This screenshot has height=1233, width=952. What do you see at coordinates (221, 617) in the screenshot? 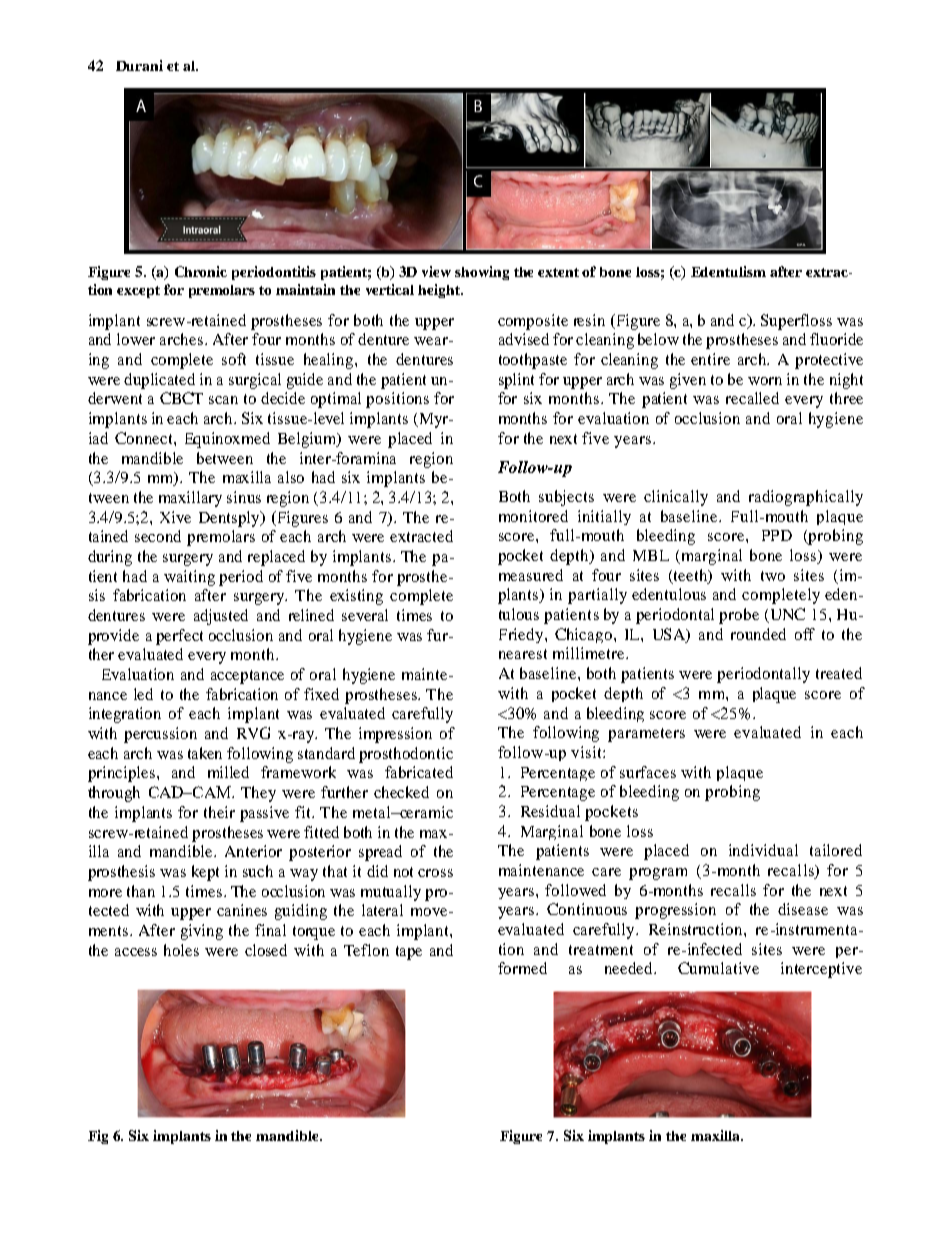
I see `adjusted` at bounding box center [221, 617].
